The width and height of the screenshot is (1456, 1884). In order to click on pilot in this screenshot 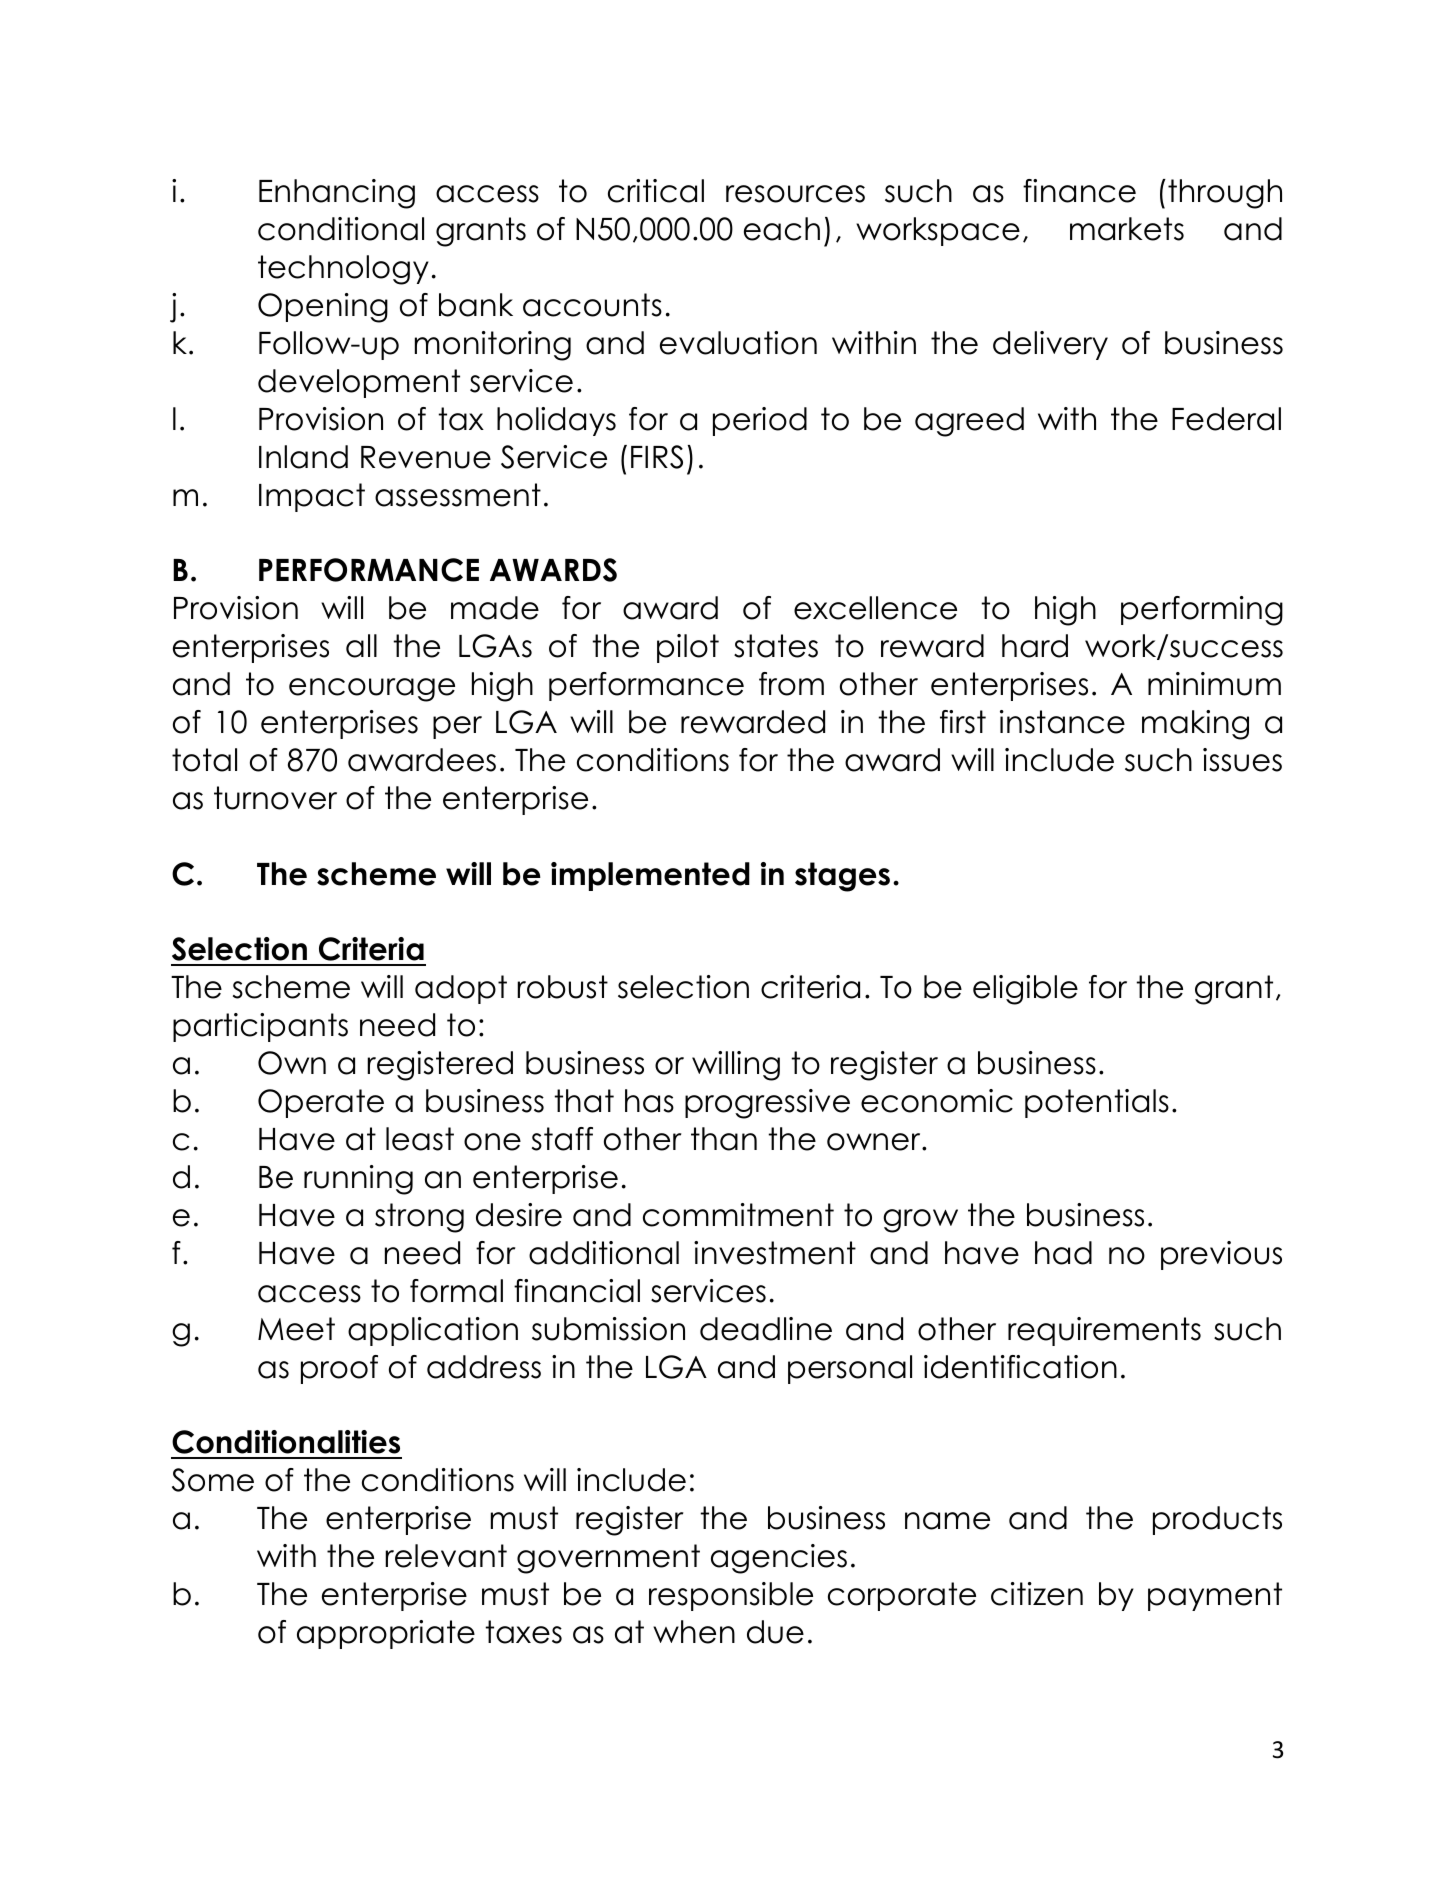, I will do `click(688, 648)`.
